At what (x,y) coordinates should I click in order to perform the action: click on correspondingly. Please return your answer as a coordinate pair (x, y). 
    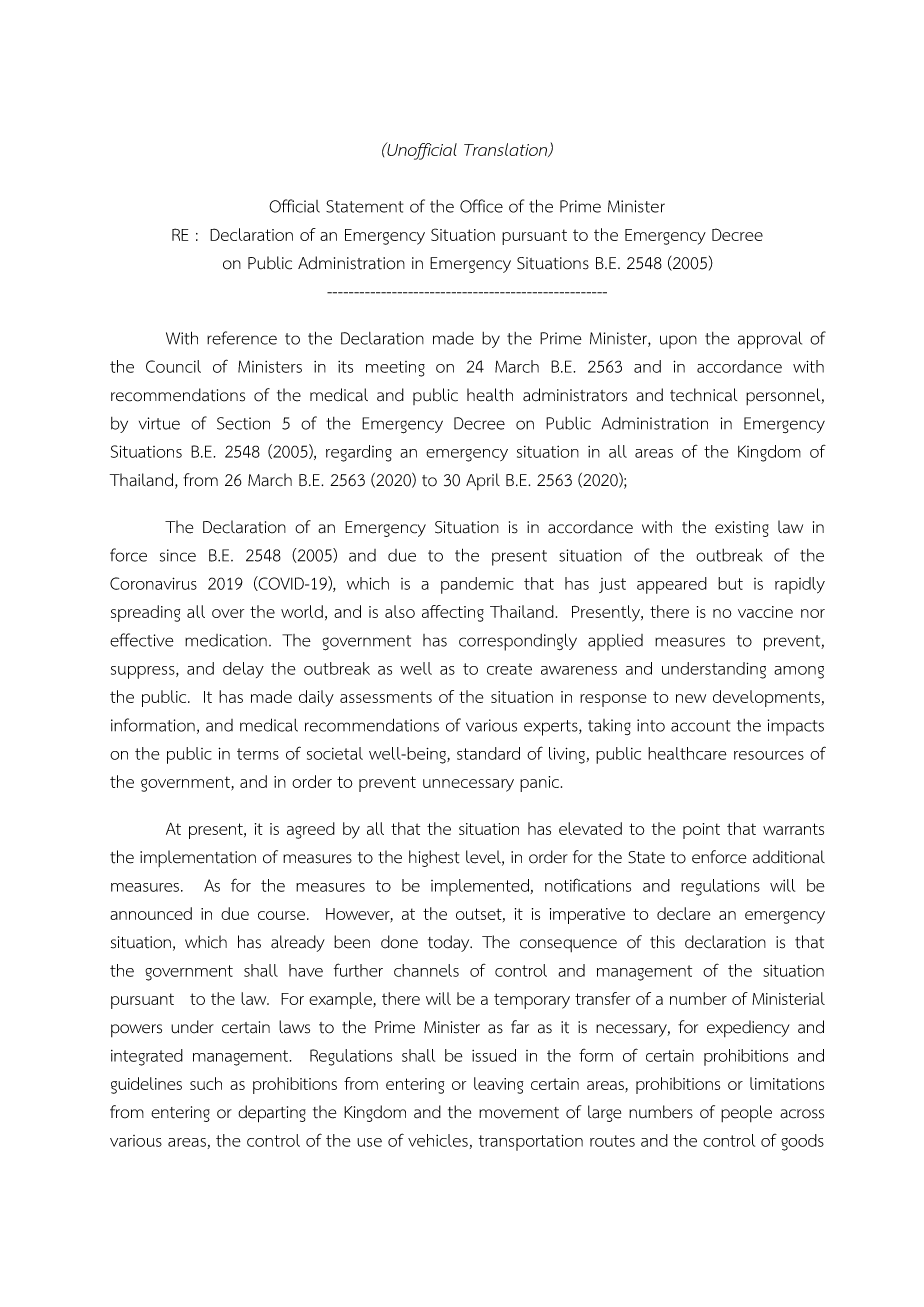
    Looking at the image, I should click on (518, 642).
